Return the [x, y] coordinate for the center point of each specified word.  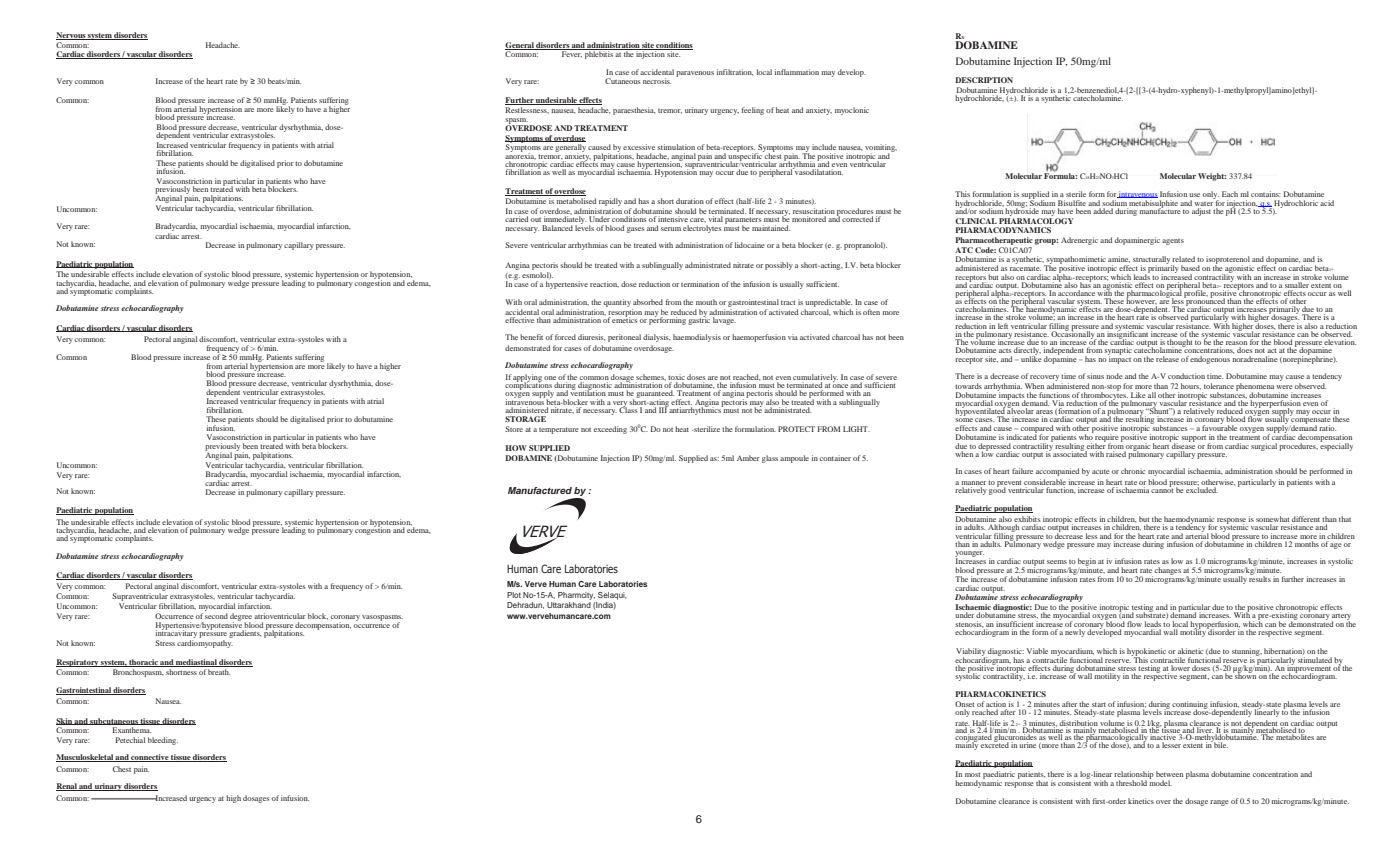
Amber [748, 458]
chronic [1133, 471]
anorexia [520, 155]
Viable [1037, 651]
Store [514, 429]
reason [1236, 344]
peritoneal [624, 338]
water [1203, 204]
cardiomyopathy [205, 644]
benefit [531, 337]
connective [150, 758]
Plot [514, 595]
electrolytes [702, 229]
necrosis [657, 81]
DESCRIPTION [984, 80]
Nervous [71, 36]
